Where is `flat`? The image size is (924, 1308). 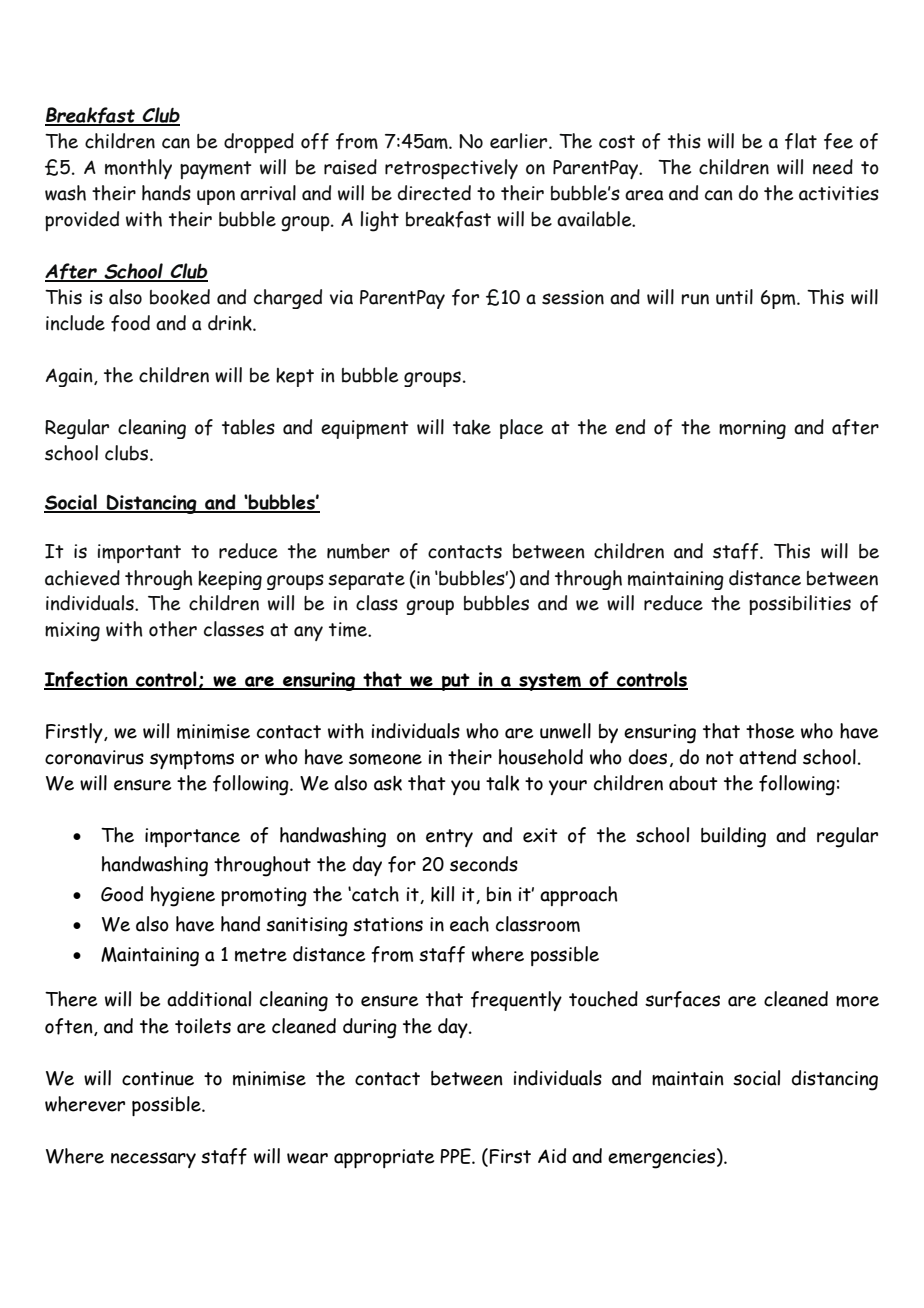 flat is located at coordinates (801, 141).
